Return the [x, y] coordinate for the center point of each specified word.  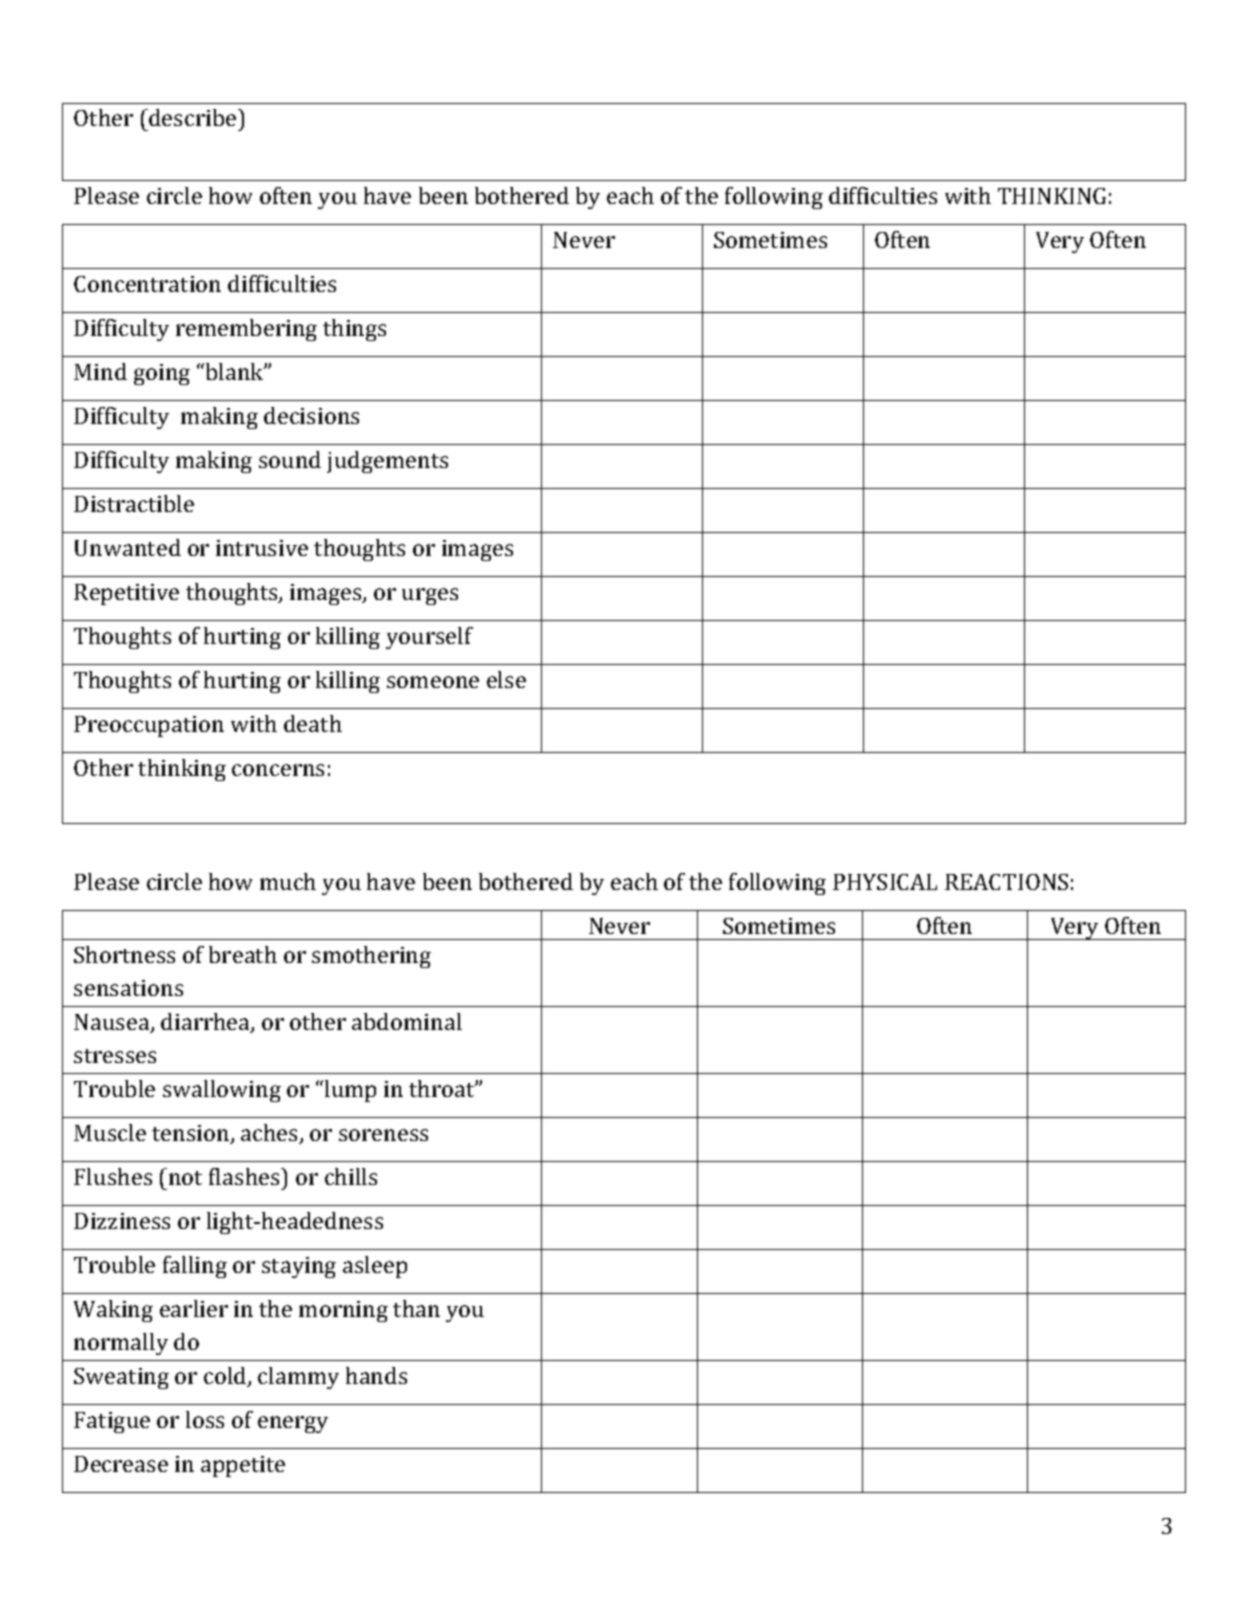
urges [430, 596]
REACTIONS [1006, 882]
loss [205, 1419]
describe [193, 117]
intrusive [262, 548]
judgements [387, 462]
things [354, 330]
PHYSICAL [885, 882]
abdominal [407, 1021]
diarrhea [206, 1023]
